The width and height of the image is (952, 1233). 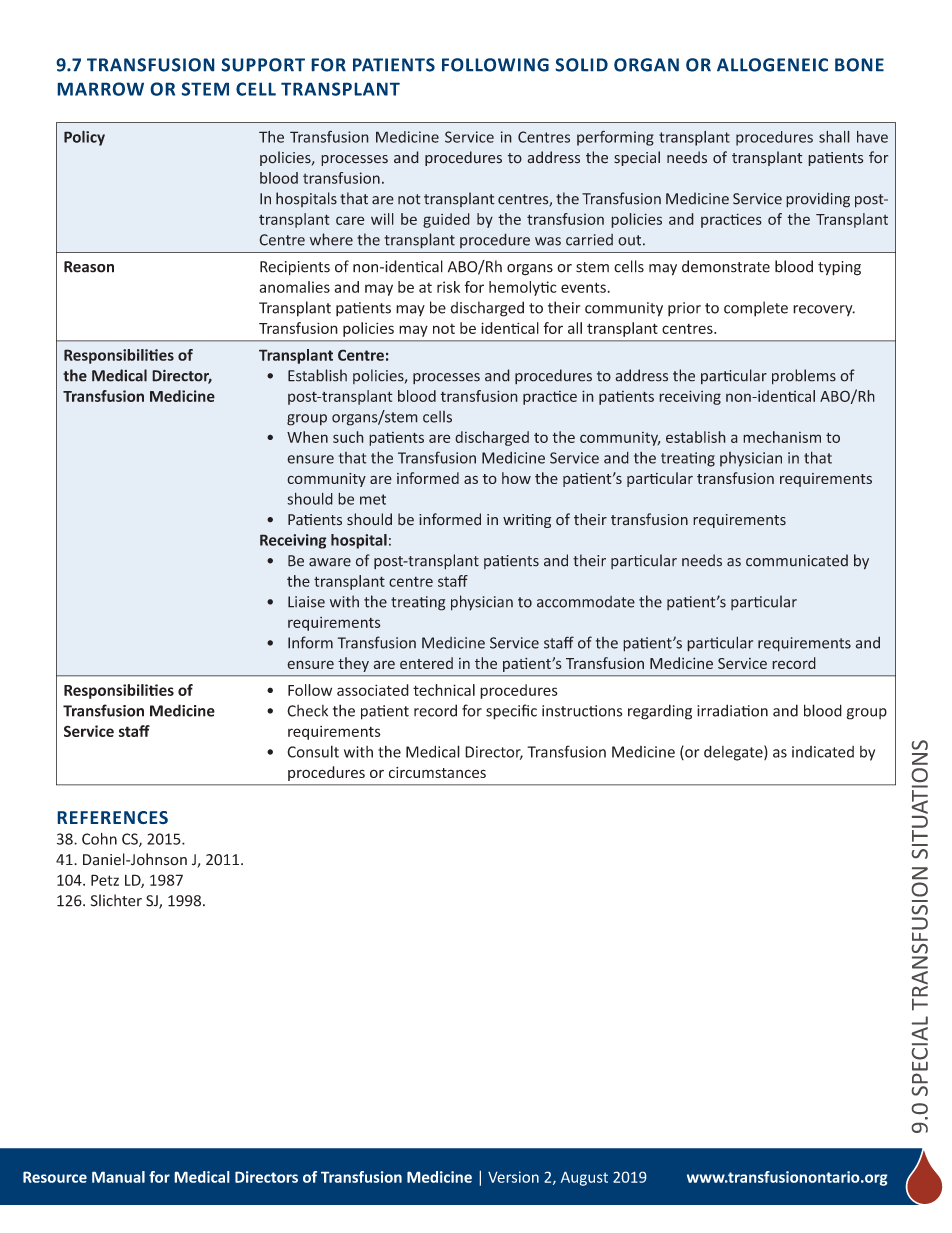 What do you see at coordinates (584, 1178) in the image?
I see `August` at bounding box center [584, 1178].
